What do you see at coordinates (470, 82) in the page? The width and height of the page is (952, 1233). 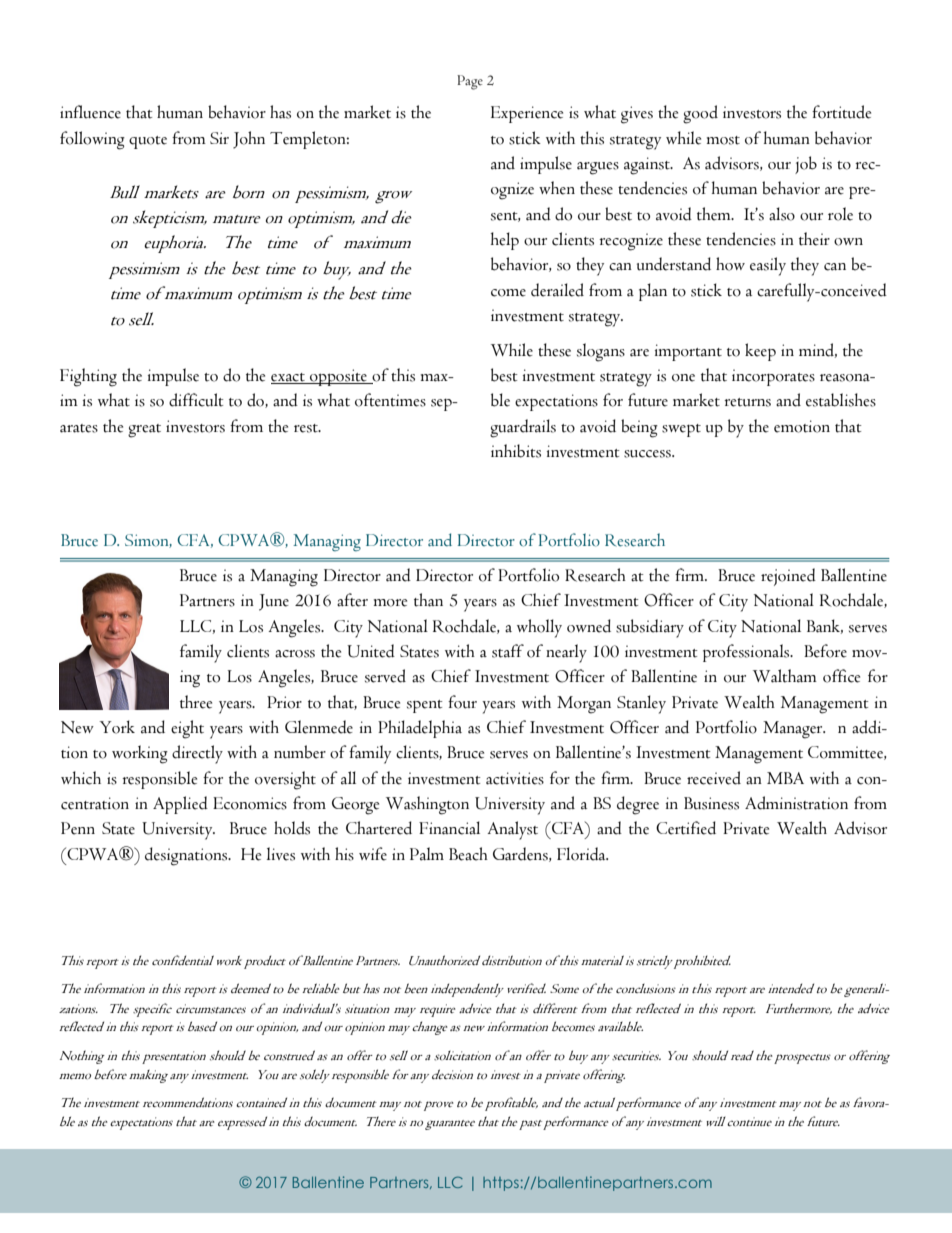 I see `Page` at bounding box center [470, 82].
